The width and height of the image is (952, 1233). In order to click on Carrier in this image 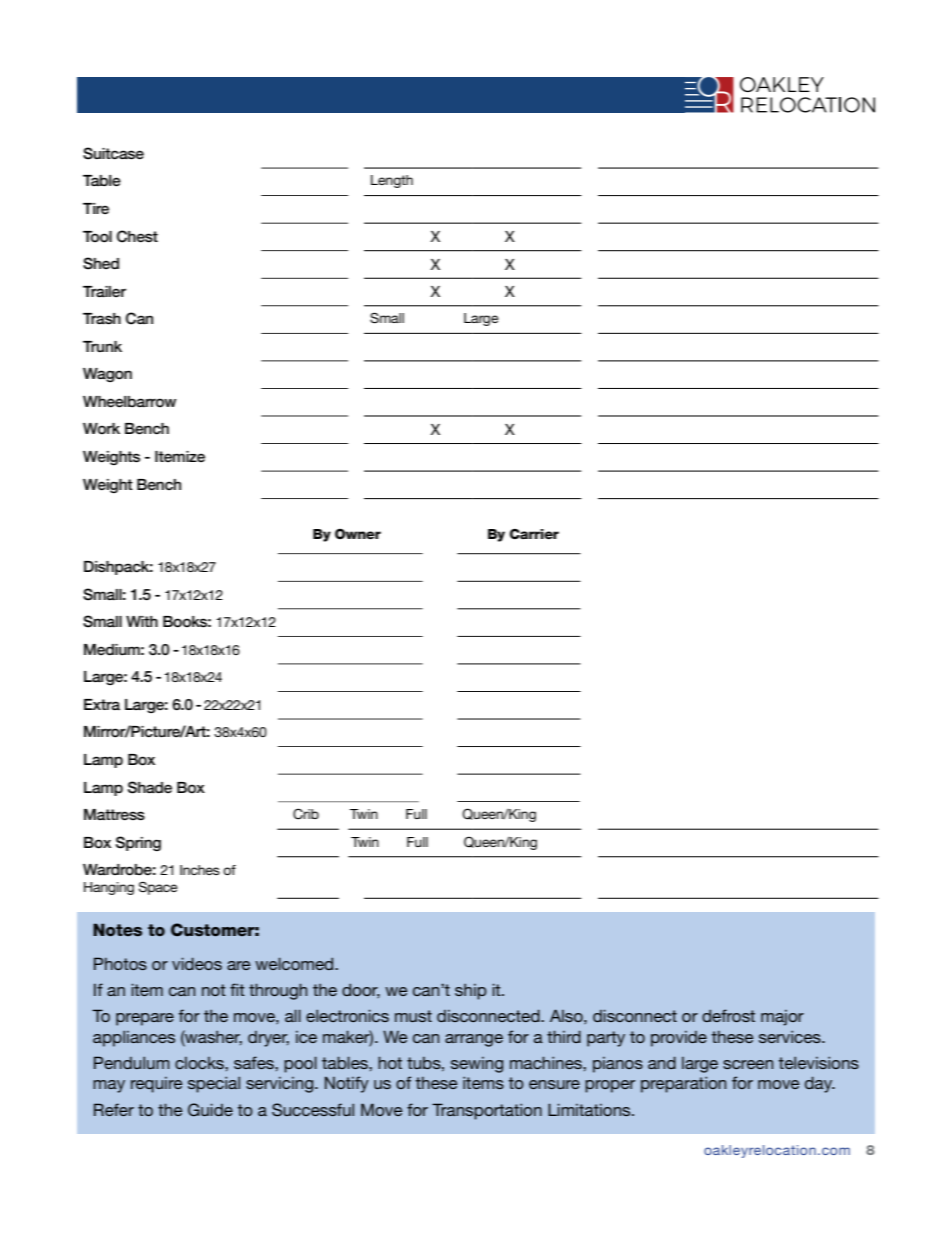, I will do `click(534, 534)`.
